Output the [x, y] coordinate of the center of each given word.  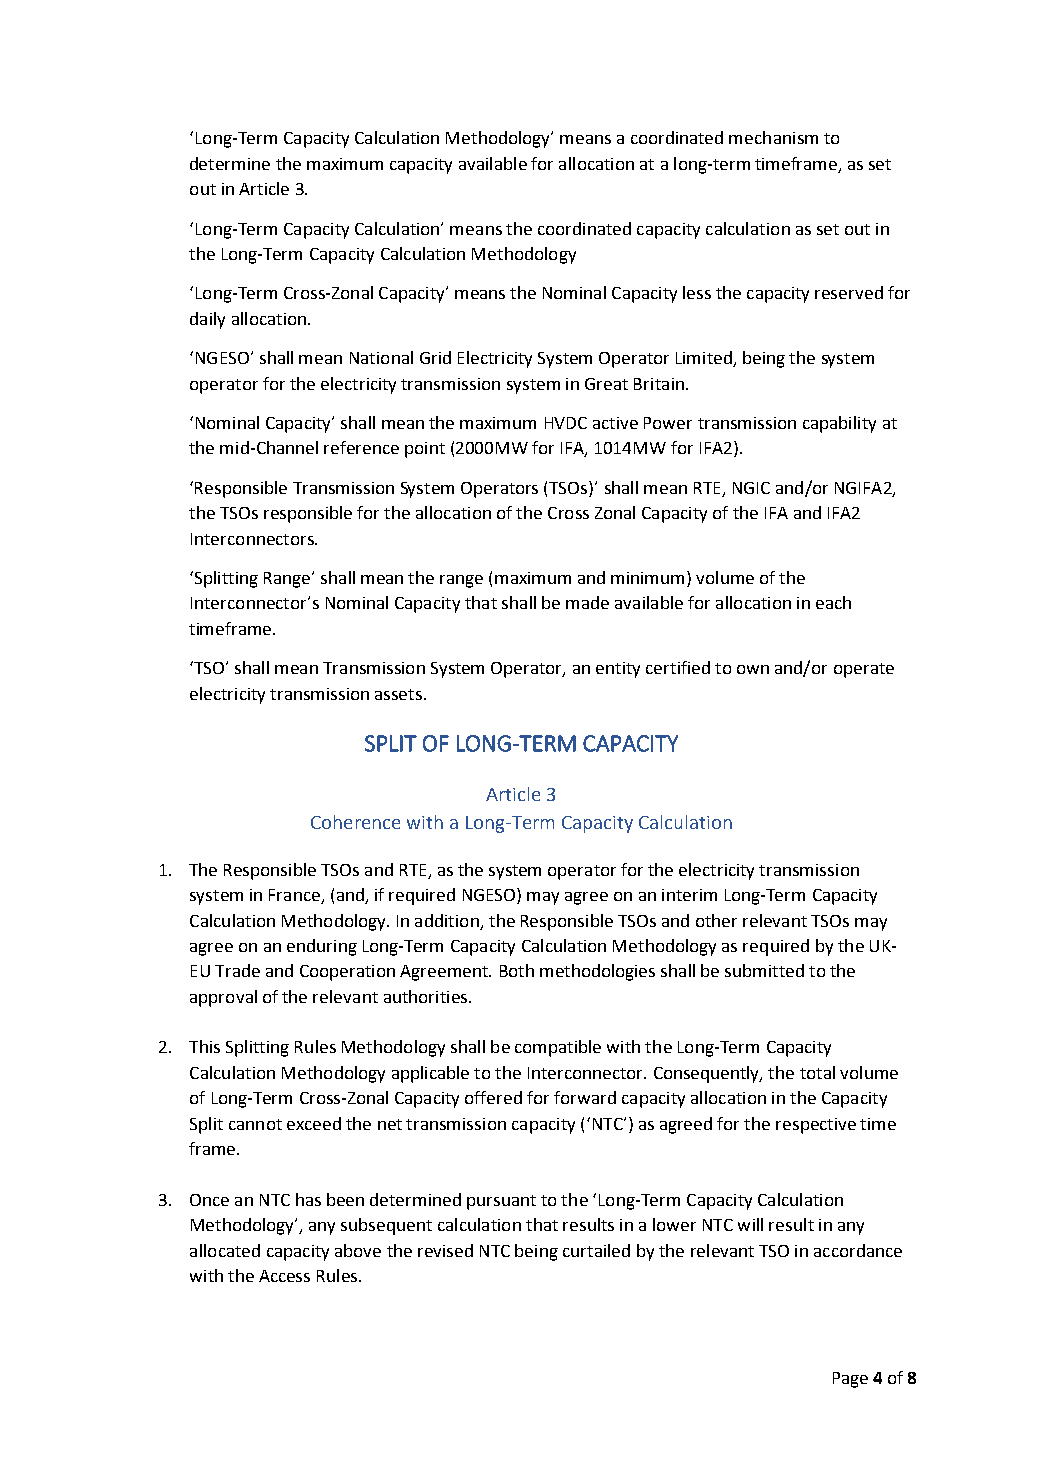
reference [361, 447]
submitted [764, 970]
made [587, 602]
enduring [322, 947]
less [697, 292]
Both [517, 970]
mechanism [773, 137]
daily [207, 320]
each [833, 602]
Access [284, 1276]
